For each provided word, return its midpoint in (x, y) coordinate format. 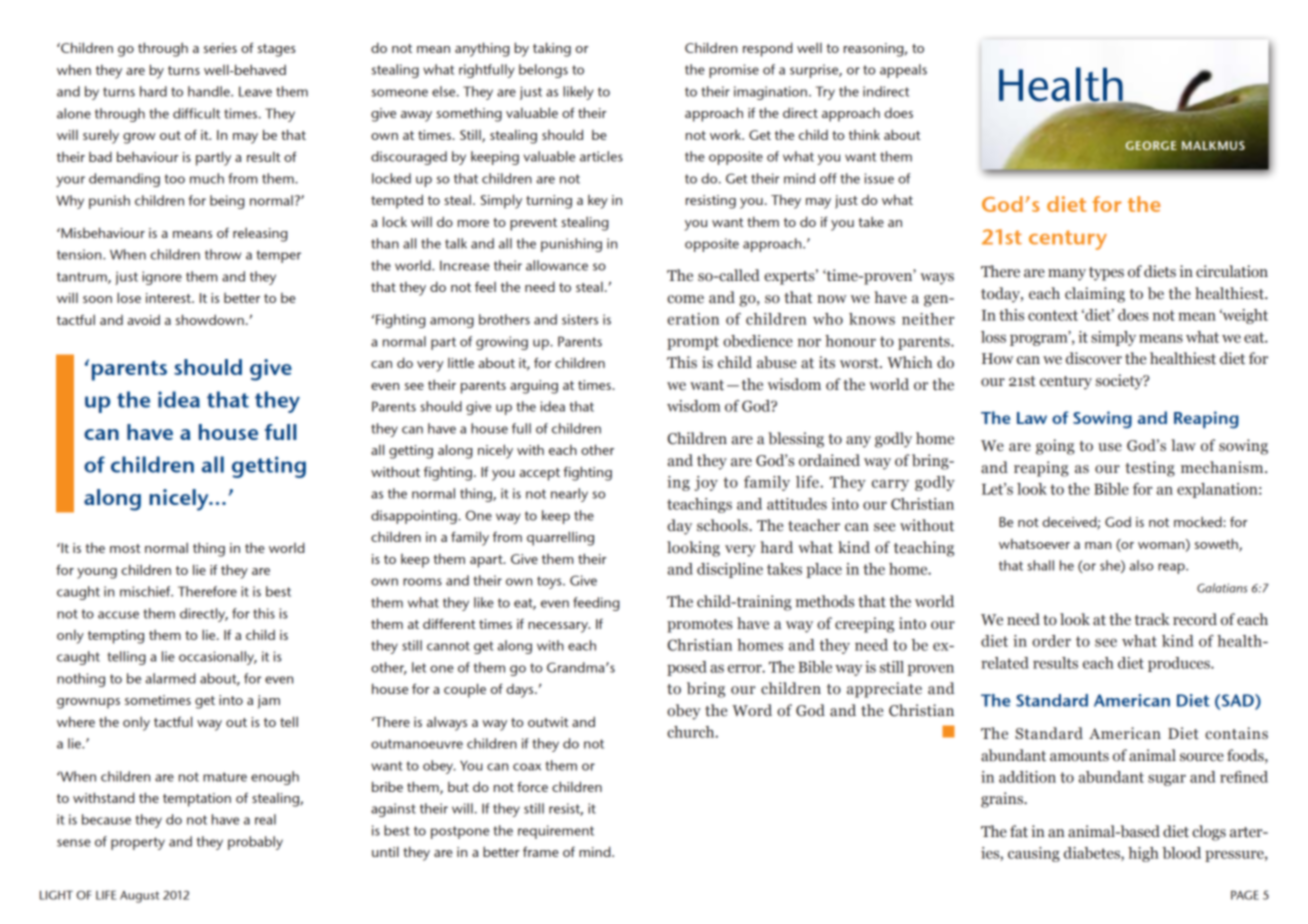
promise (734, 71)
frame (541, 852)
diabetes (1093, 854)
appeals (903, 71)
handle (210, 91)
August (139, 897)
